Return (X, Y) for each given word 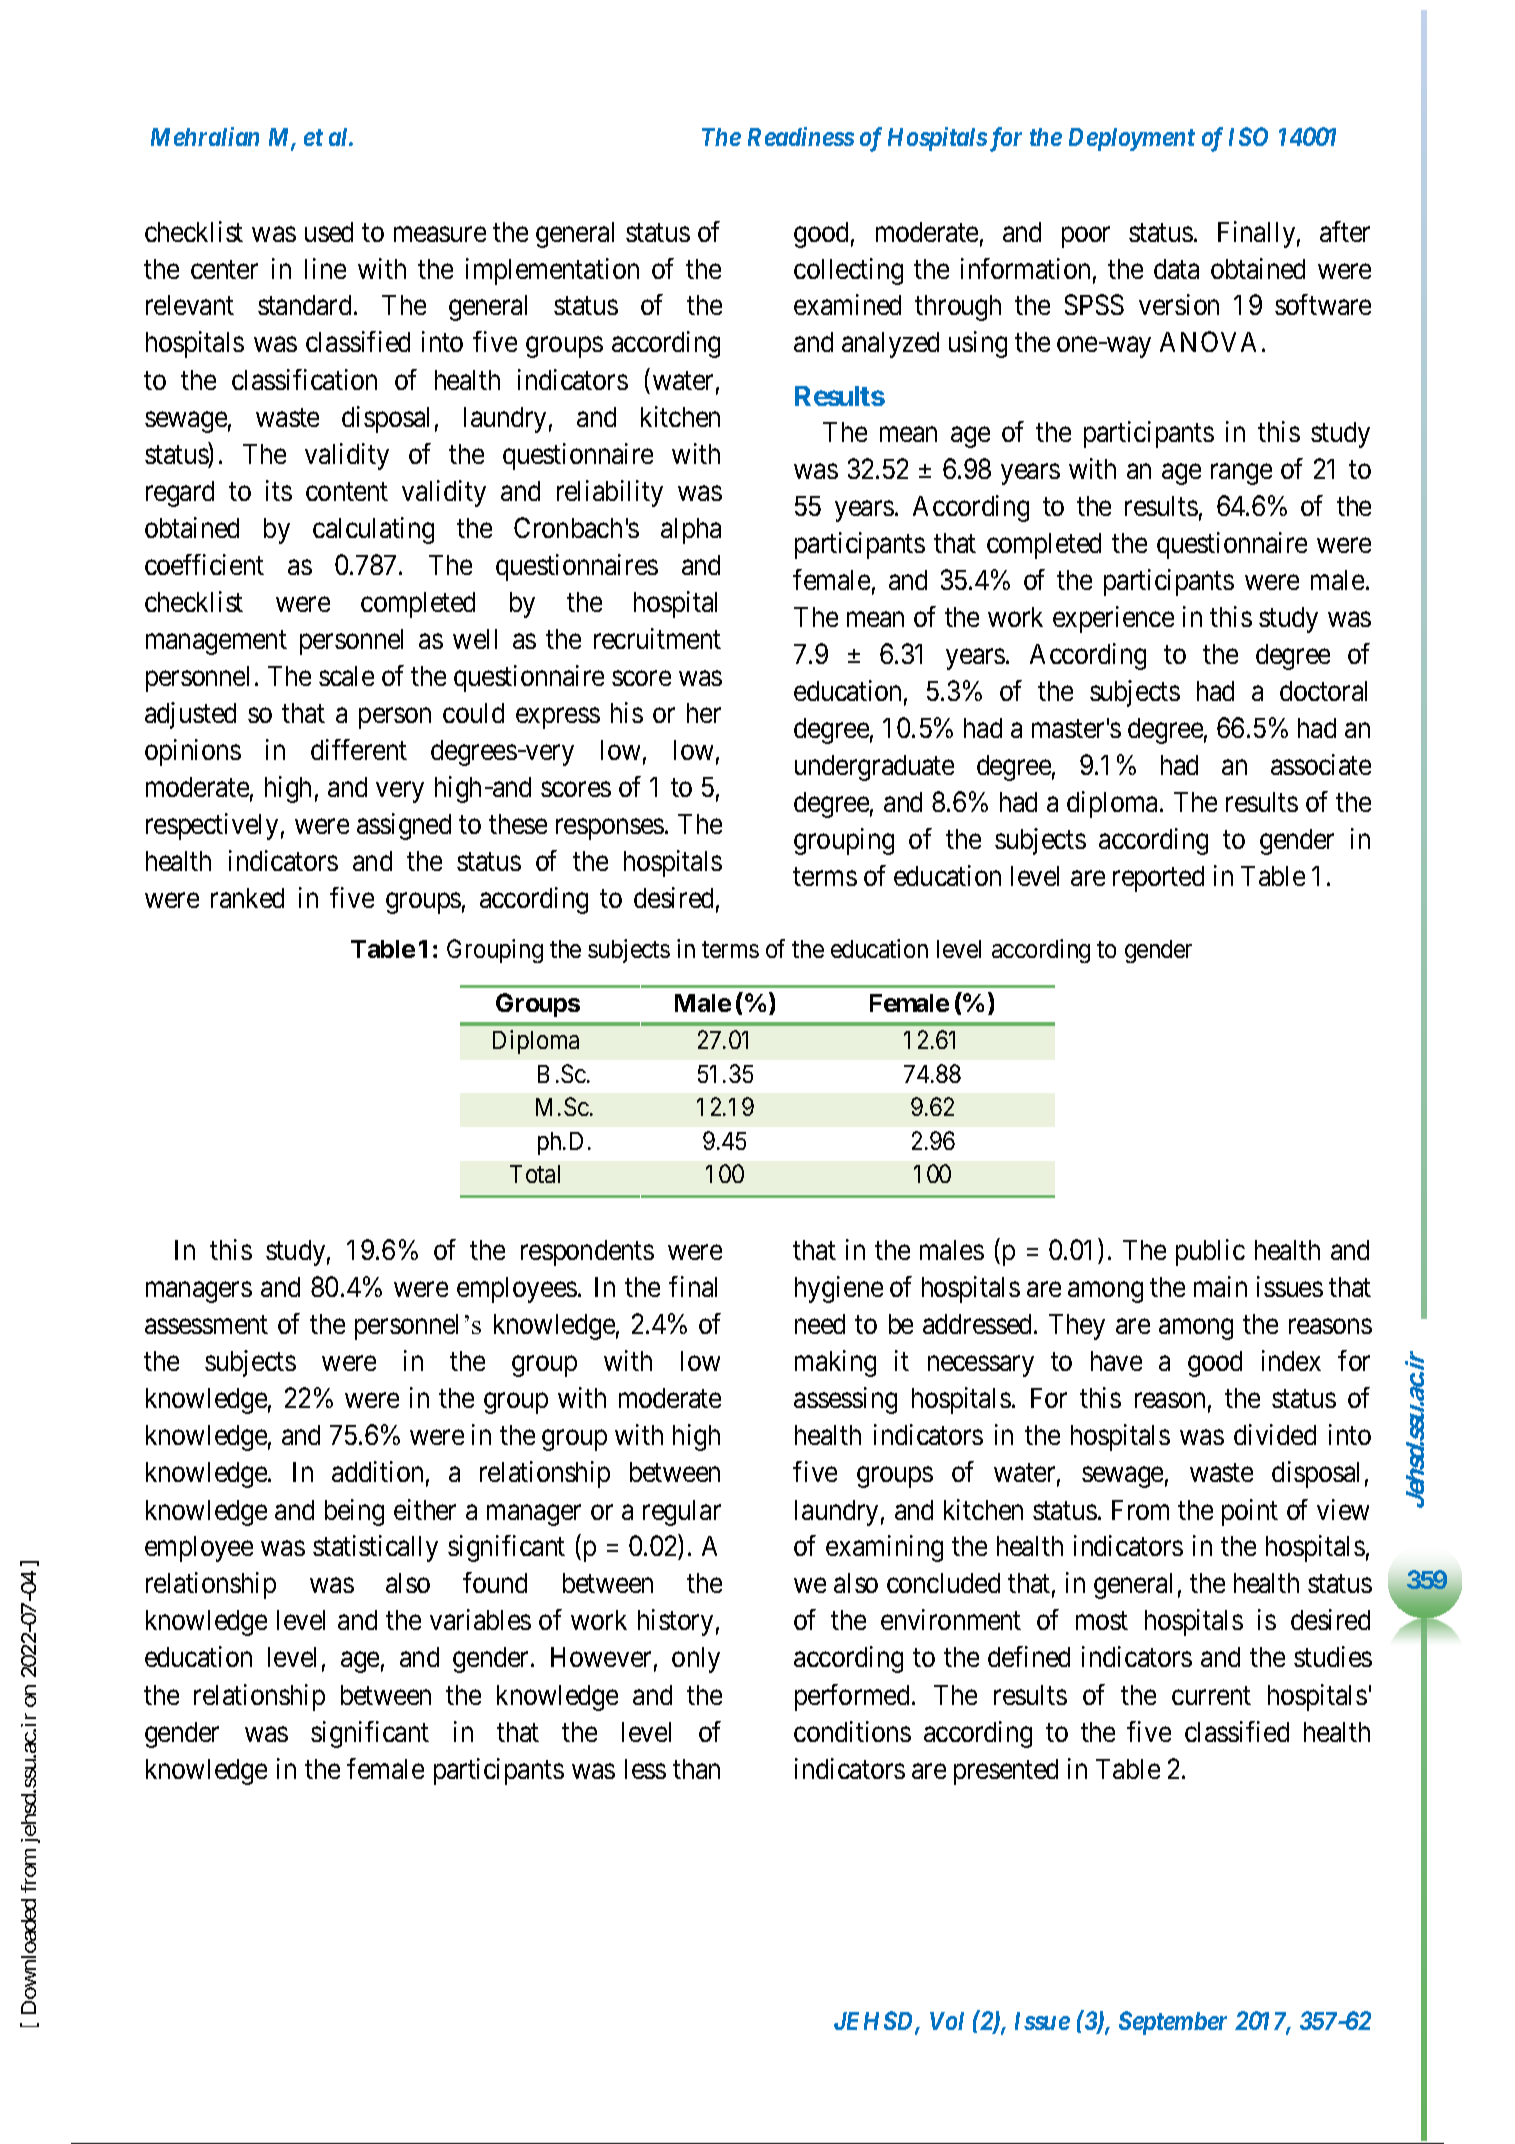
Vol (947, 2021)
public (1210, 1252)
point (1250, 1512)
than (696, 1769)
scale (346, 676)
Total (535, 1174)
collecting (848, 271)
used (329, 232)
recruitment (657, 638)
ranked (247, 898)
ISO (1248, 136)
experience (1113, 619)
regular (682, 1513)
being (354, 1512)
